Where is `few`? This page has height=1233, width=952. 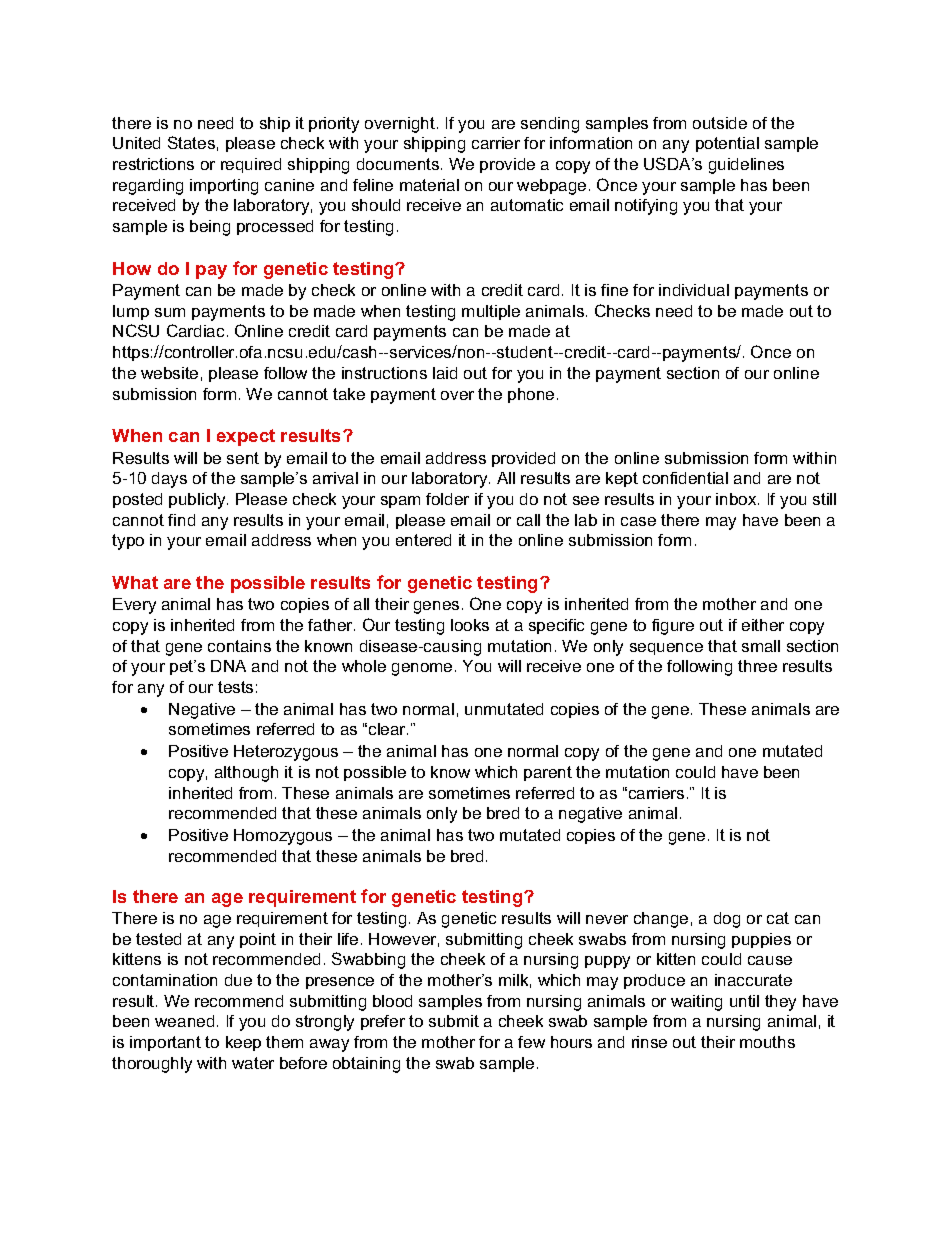 few is located at coordinates (531, 1042).
